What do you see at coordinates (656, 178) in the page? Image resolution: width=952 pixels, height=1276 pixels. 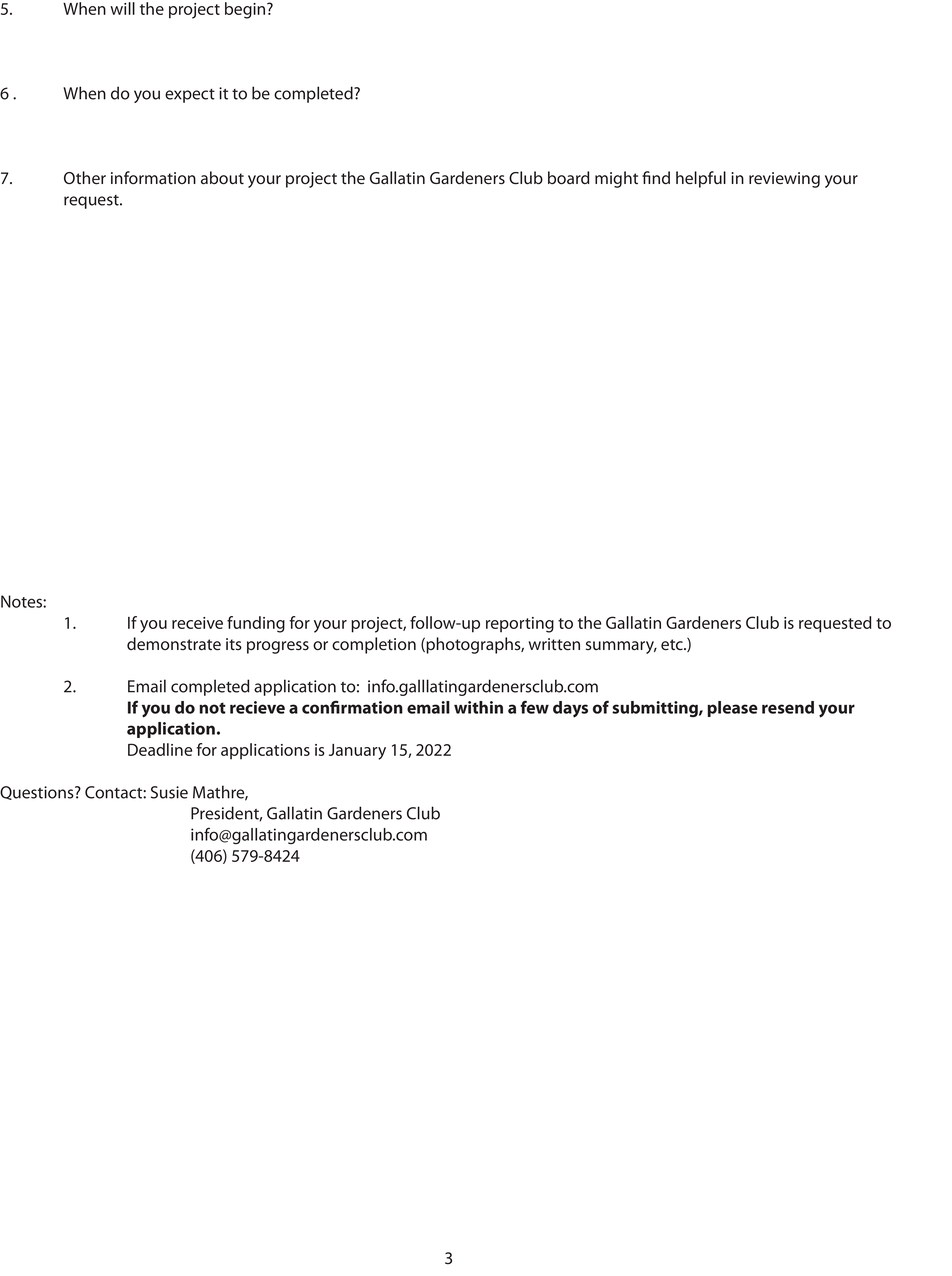 I see `find` at bounding box center [656, 178].
